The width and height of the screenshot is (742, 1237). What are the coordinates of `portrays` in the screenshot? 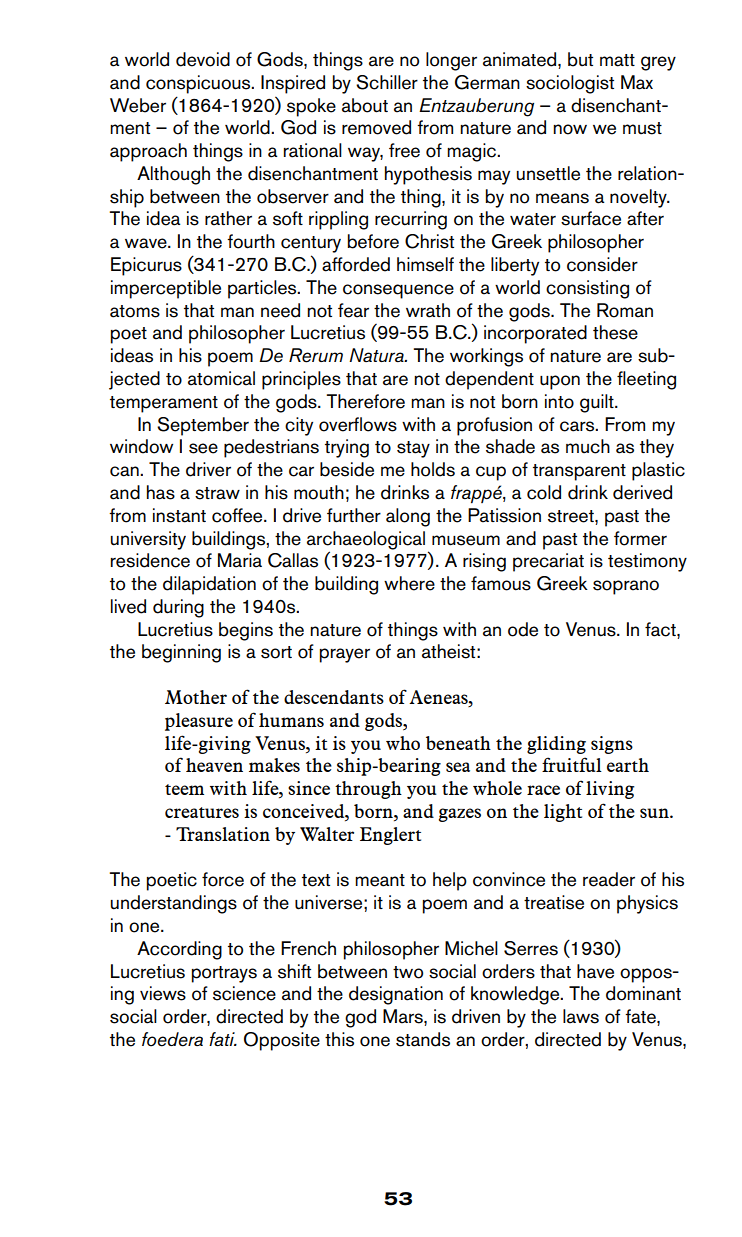 It's located at (224, 974).
